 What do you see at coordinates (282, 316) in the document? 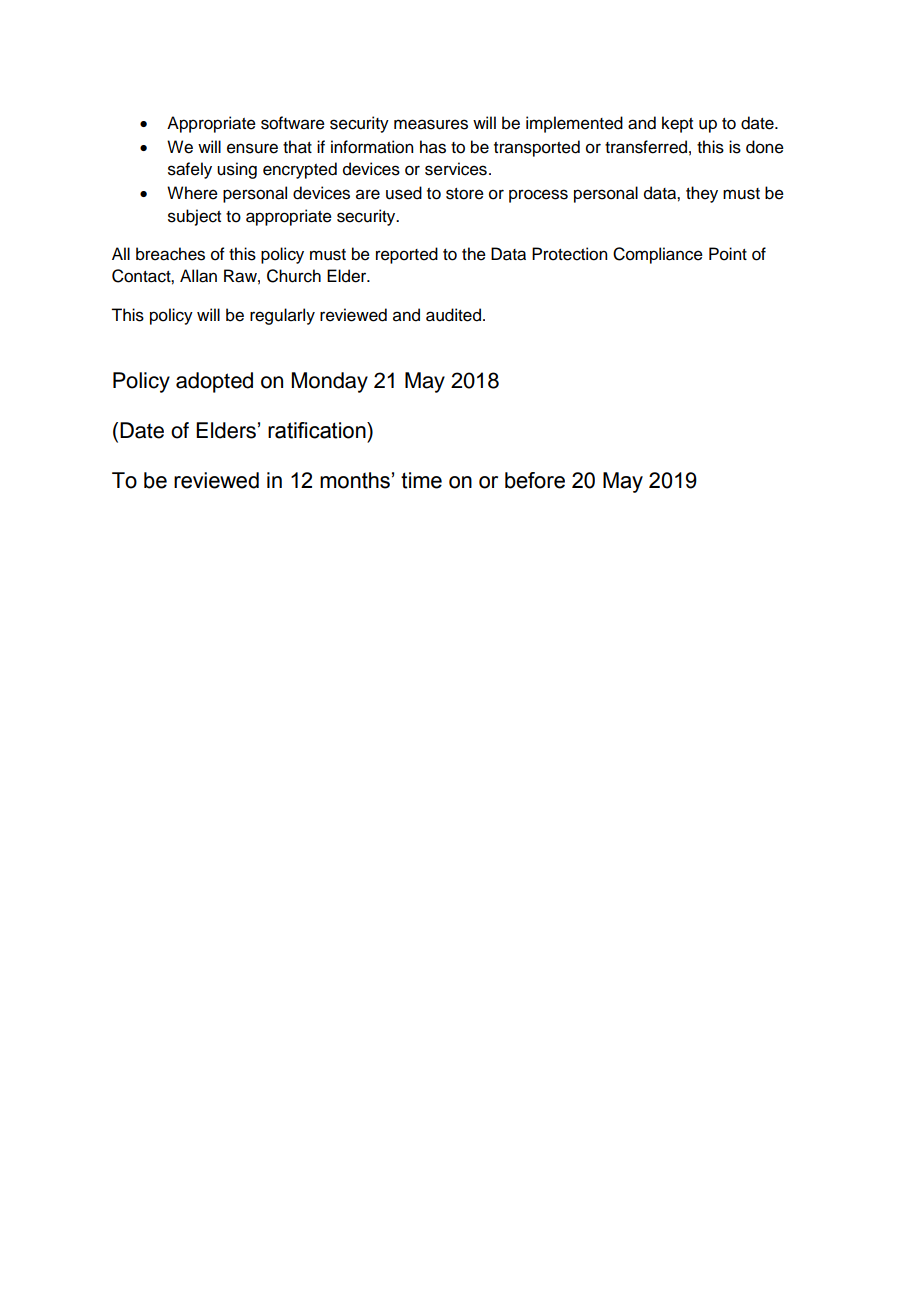
I see `regularly` at bounding box center [282, 316].
